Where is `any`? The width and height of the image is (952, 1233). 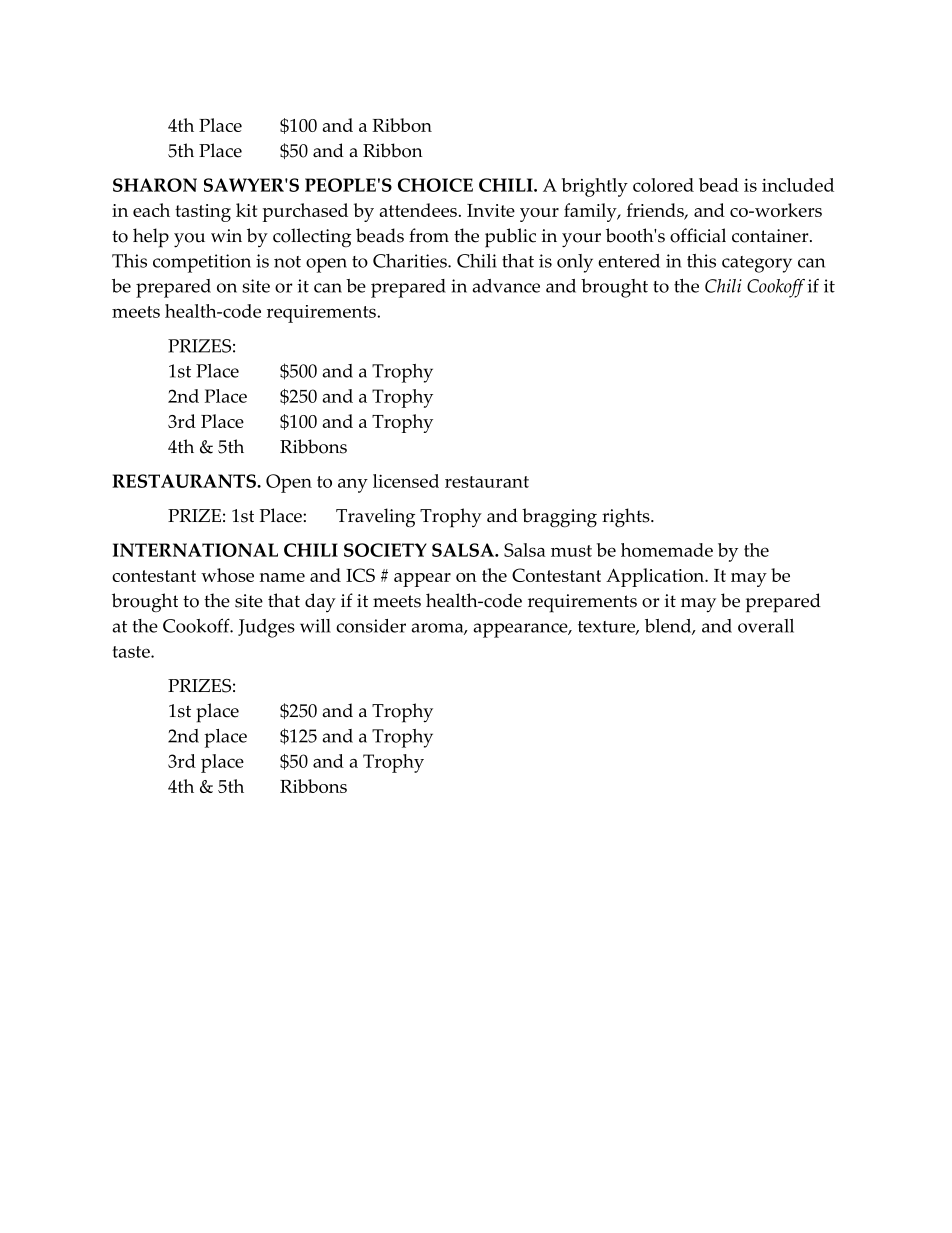 any is located at coordinates (353, 486).
